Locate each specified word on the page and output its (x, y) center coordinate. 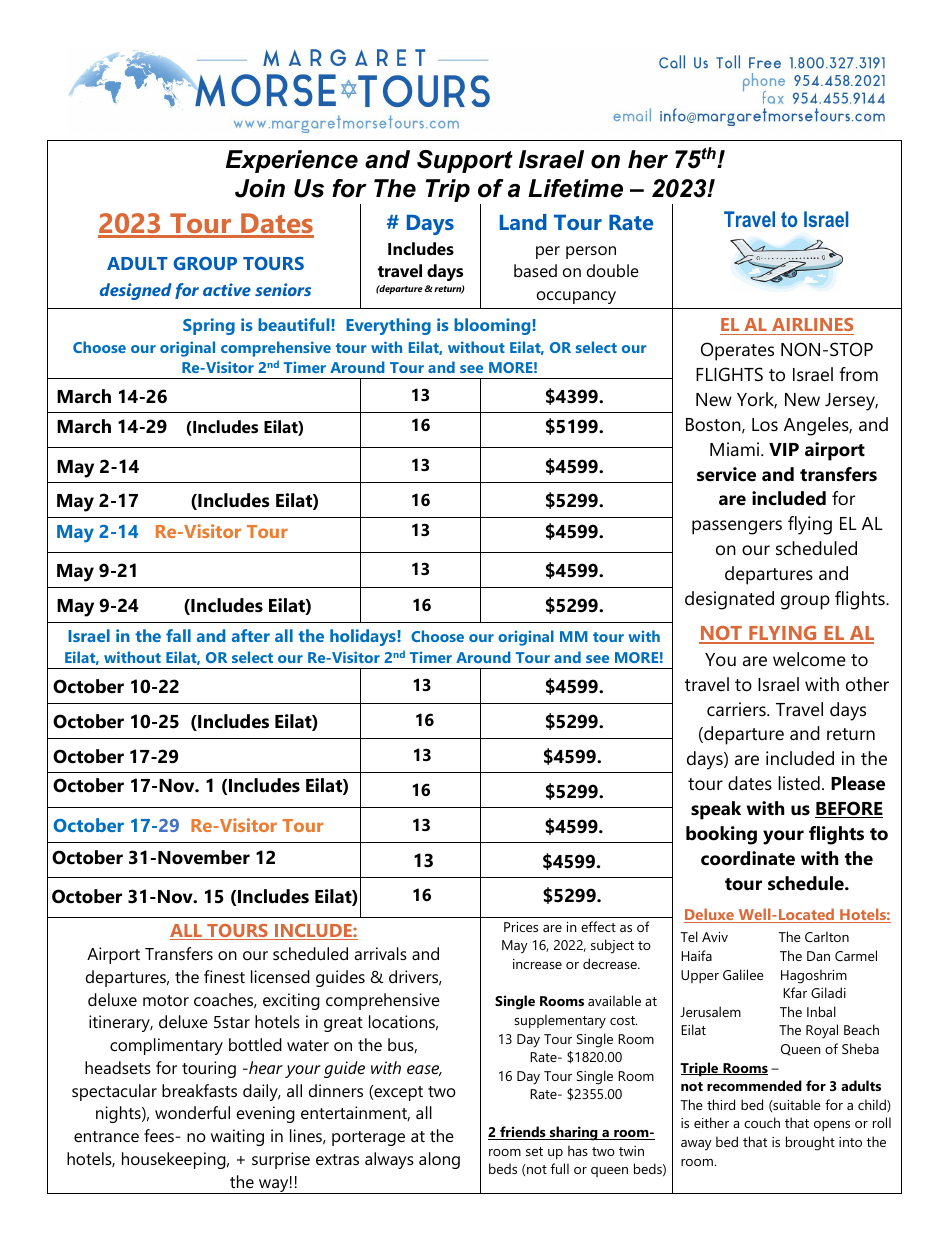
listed (799, 783)
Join (260, 188)
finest (224, 976)
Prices (521, 927)
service (726, 474)
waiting (237, 1137)
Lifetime (575, 188)
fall (178, 635)
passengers (737, 527)
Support (465, 161)
